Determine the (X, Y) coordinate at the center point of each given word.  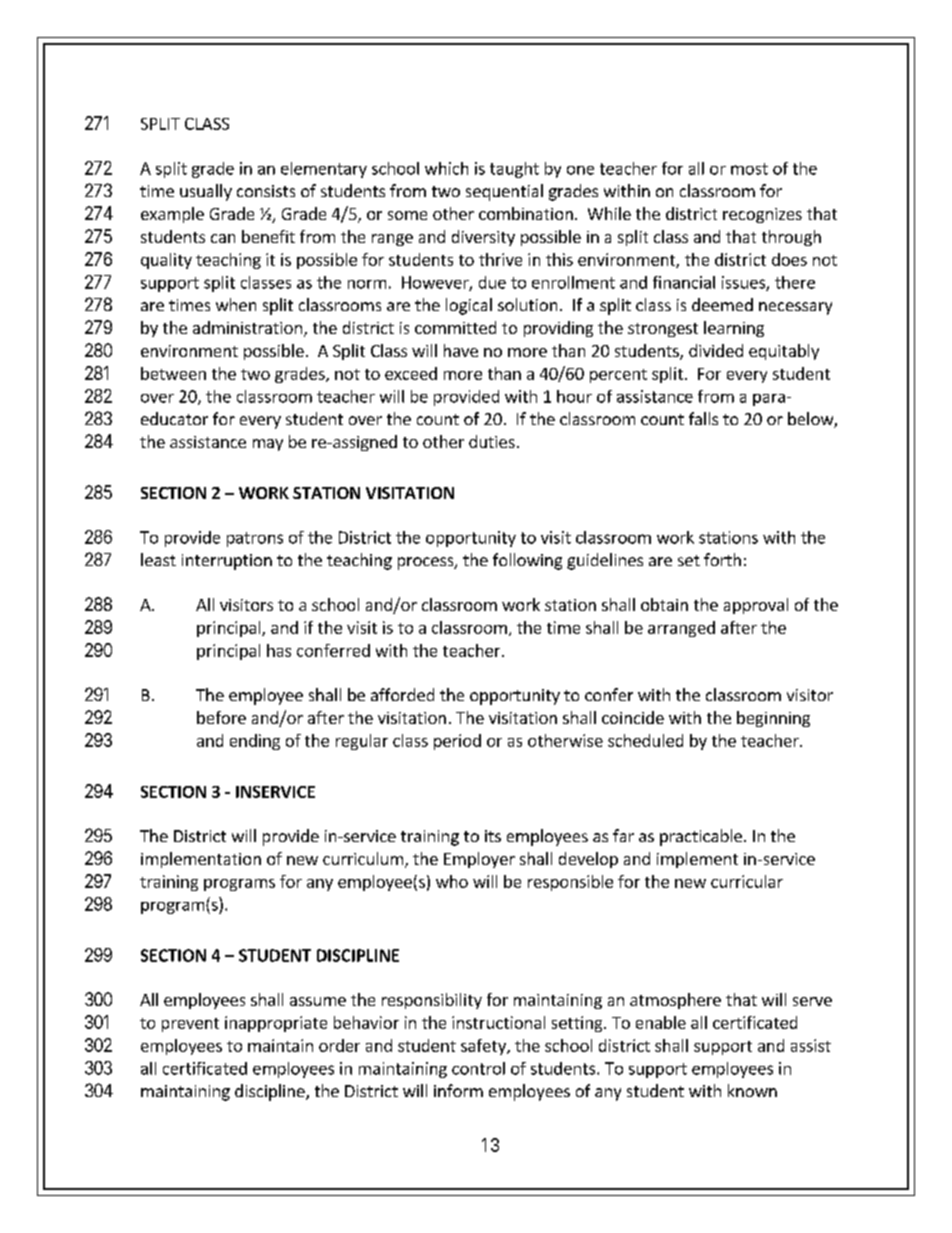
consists (266, 191)
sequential (504, 192)
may (268, 445)
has (279, 650)
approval (756, 606)
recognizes (762, 215)
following (527, 561)
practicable (701, 837)
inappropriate (276, 1024)
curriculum (363, 858)
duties (492, 441)
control (478, 1068)
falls (703, 418)
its (493, 836)
